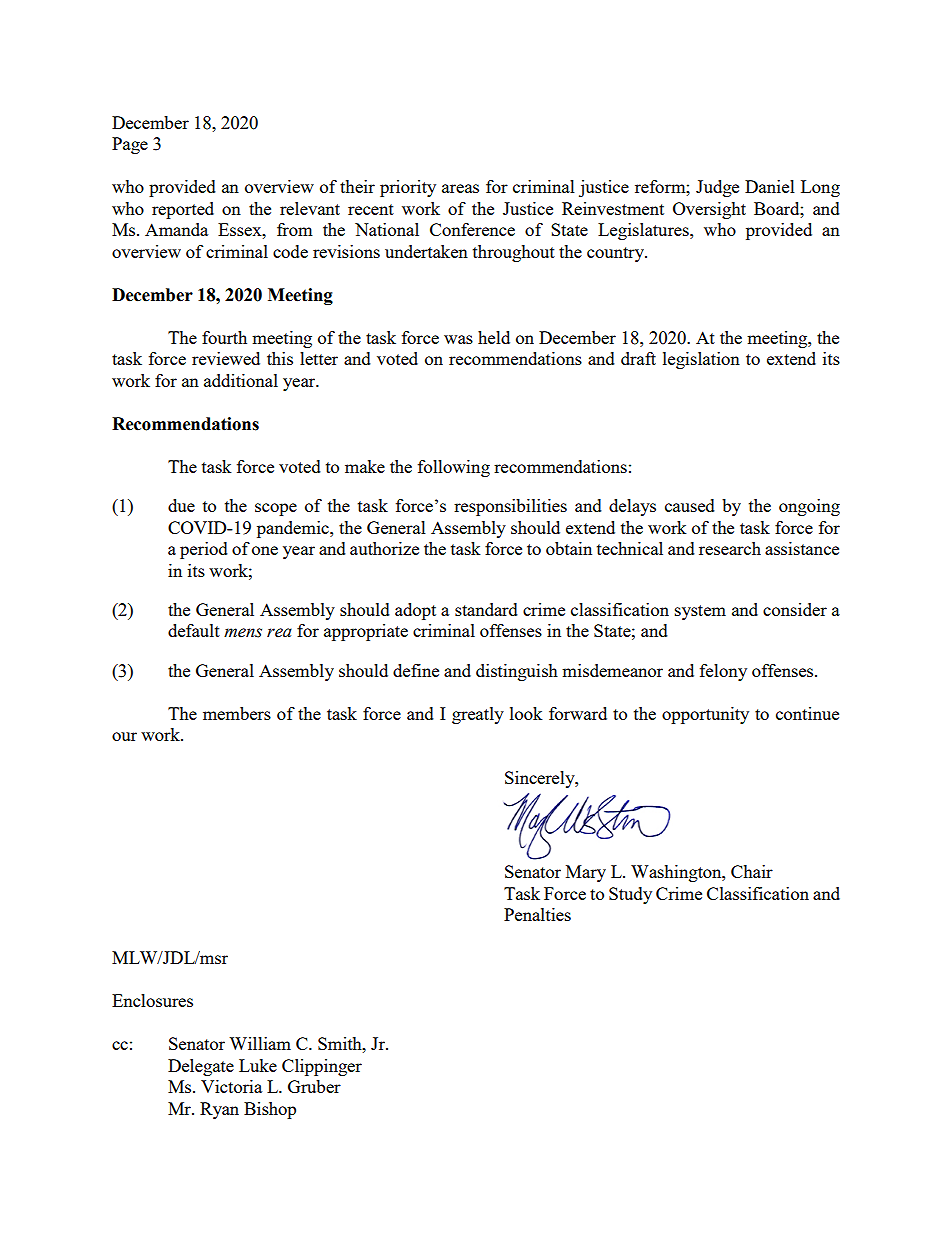  What do you see at coordinates (237, 713) in the screenshot?
I see `members` at bounding box center [237, 713].
